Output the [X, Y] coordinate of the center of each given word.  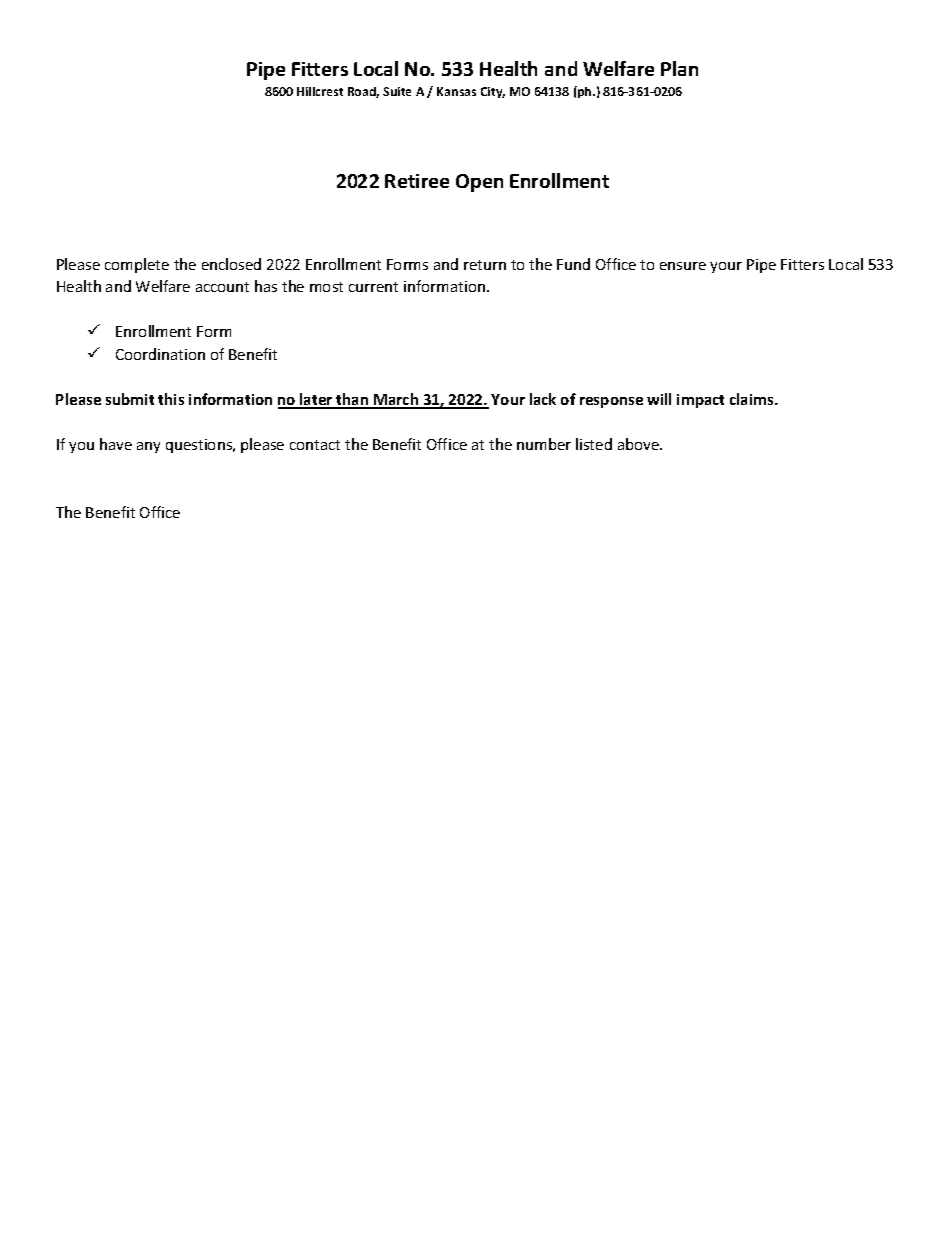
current [373, 287]
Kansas [456, 91]
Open [479, 183]
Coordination [160, 354]
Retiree [417, 181]
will [659, 399]
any [148, 447]
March [396, 400]
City [493, 92]
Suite [397, 91]
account [222, 287]
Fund [573, 264]
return [485, 265]
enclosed [231, 264]
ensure [683, 266]
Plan [679, 68]
